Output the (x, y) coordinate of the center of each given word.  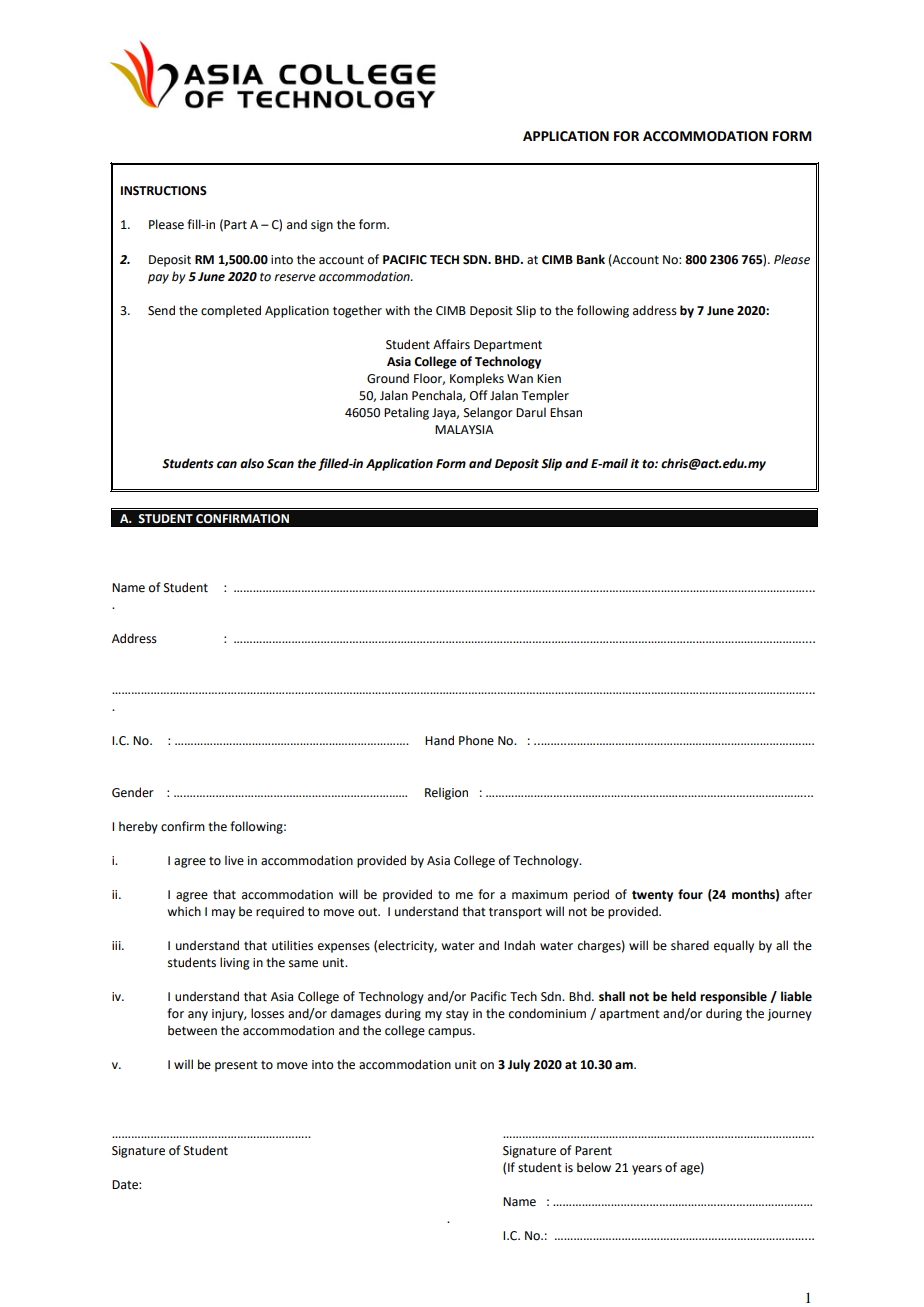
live (234, 860)
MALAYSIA (464, 430)
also (252, 463)
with (397, 310)
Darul (531, 412)
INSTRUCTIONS (164, 191)
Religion (446, 793)
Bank (591, 259)
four (690, 894)
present (236, 1066)
